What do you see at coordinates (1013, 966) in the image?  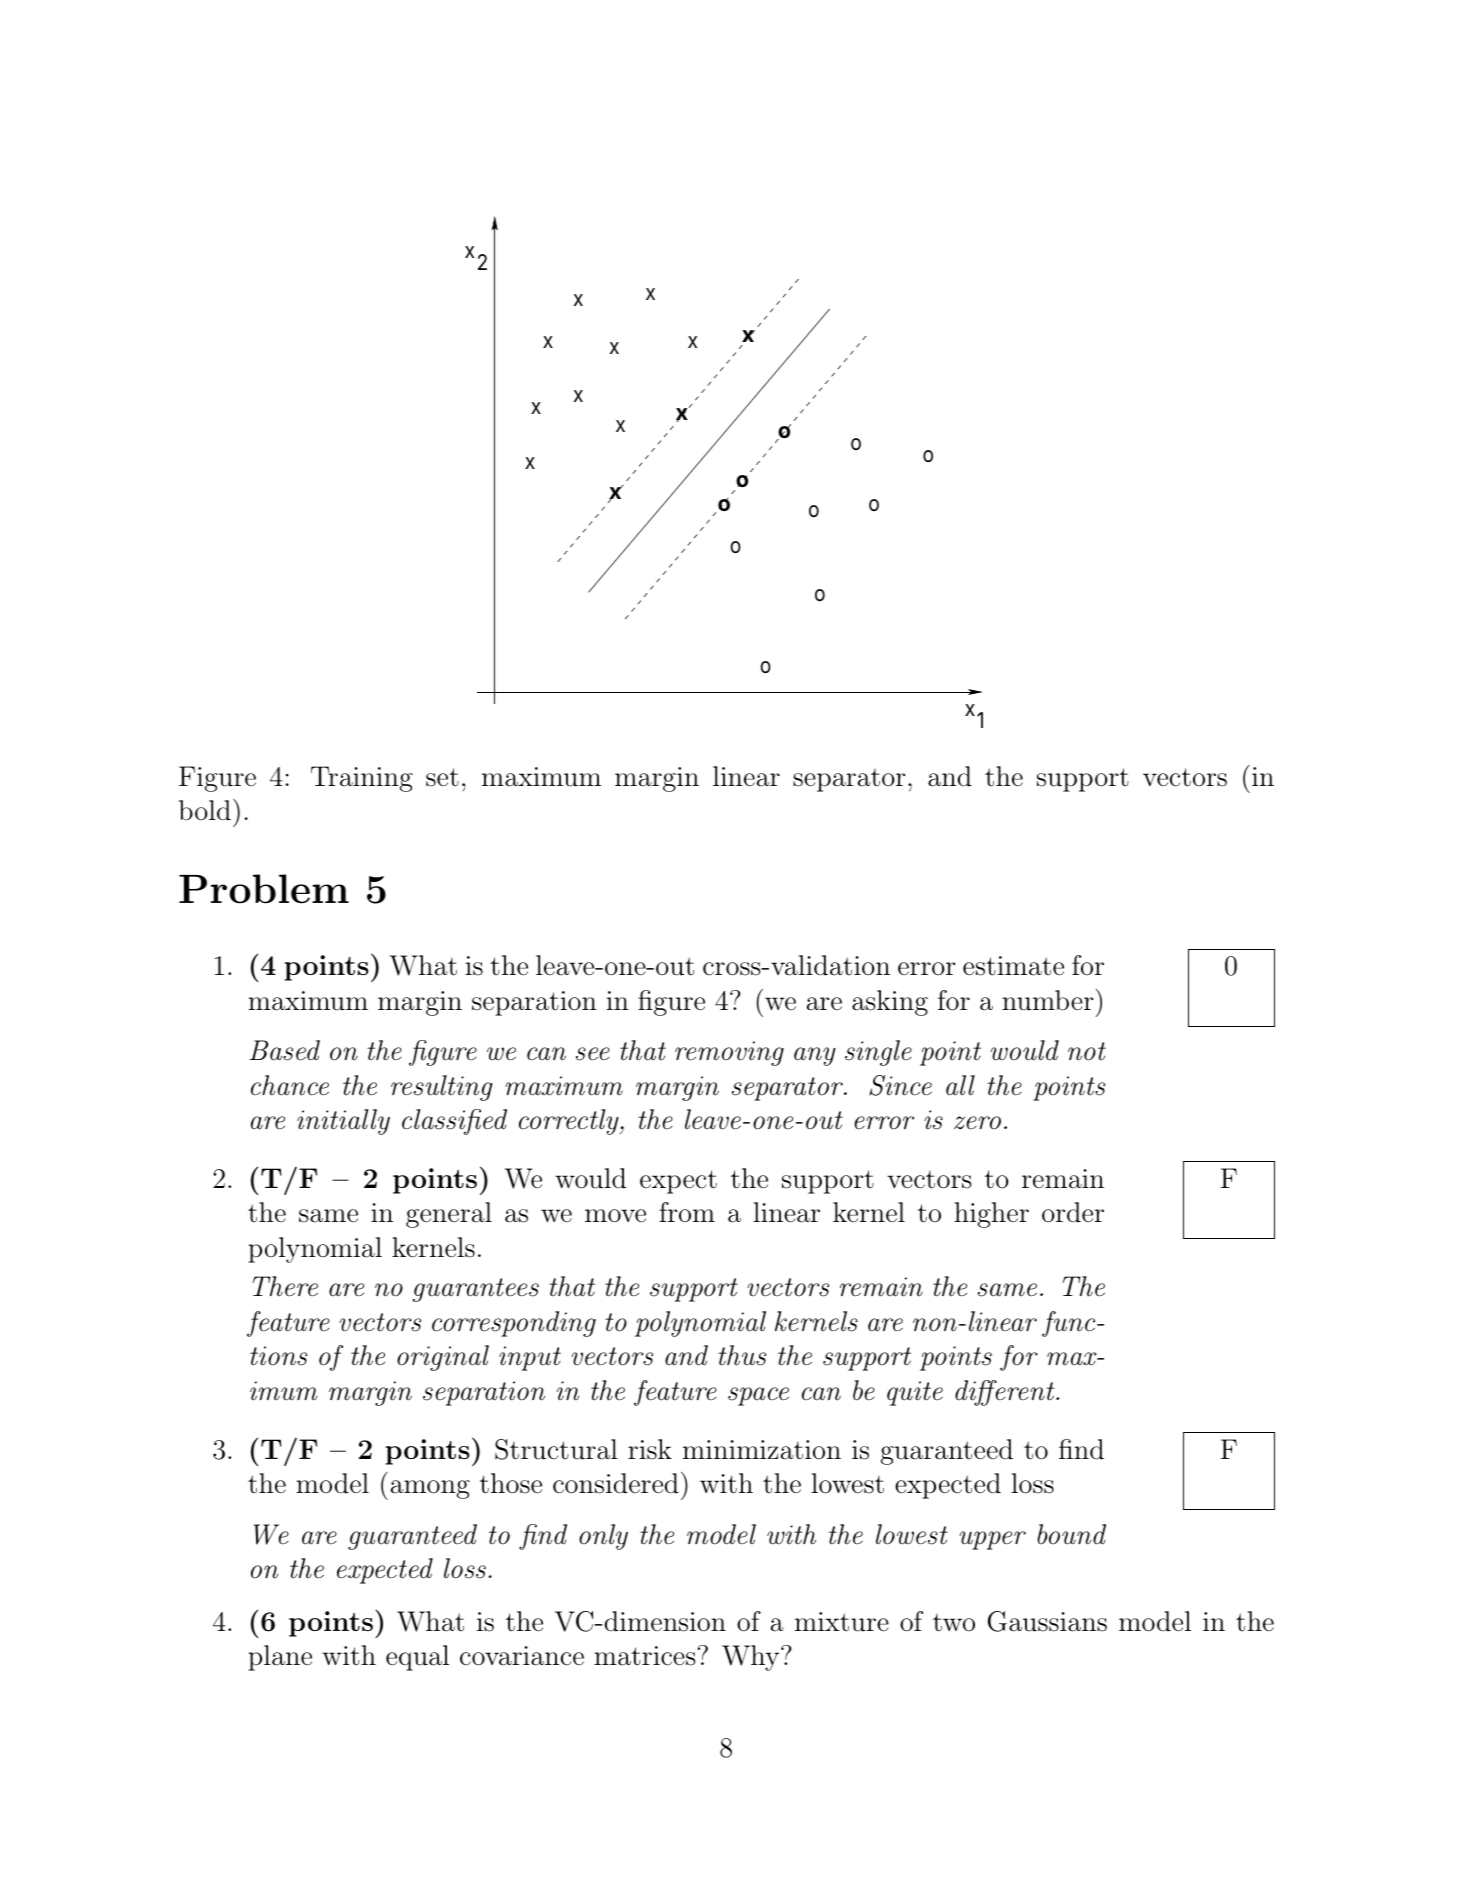 I see `estimate` at bounding box center [1013, 966].
